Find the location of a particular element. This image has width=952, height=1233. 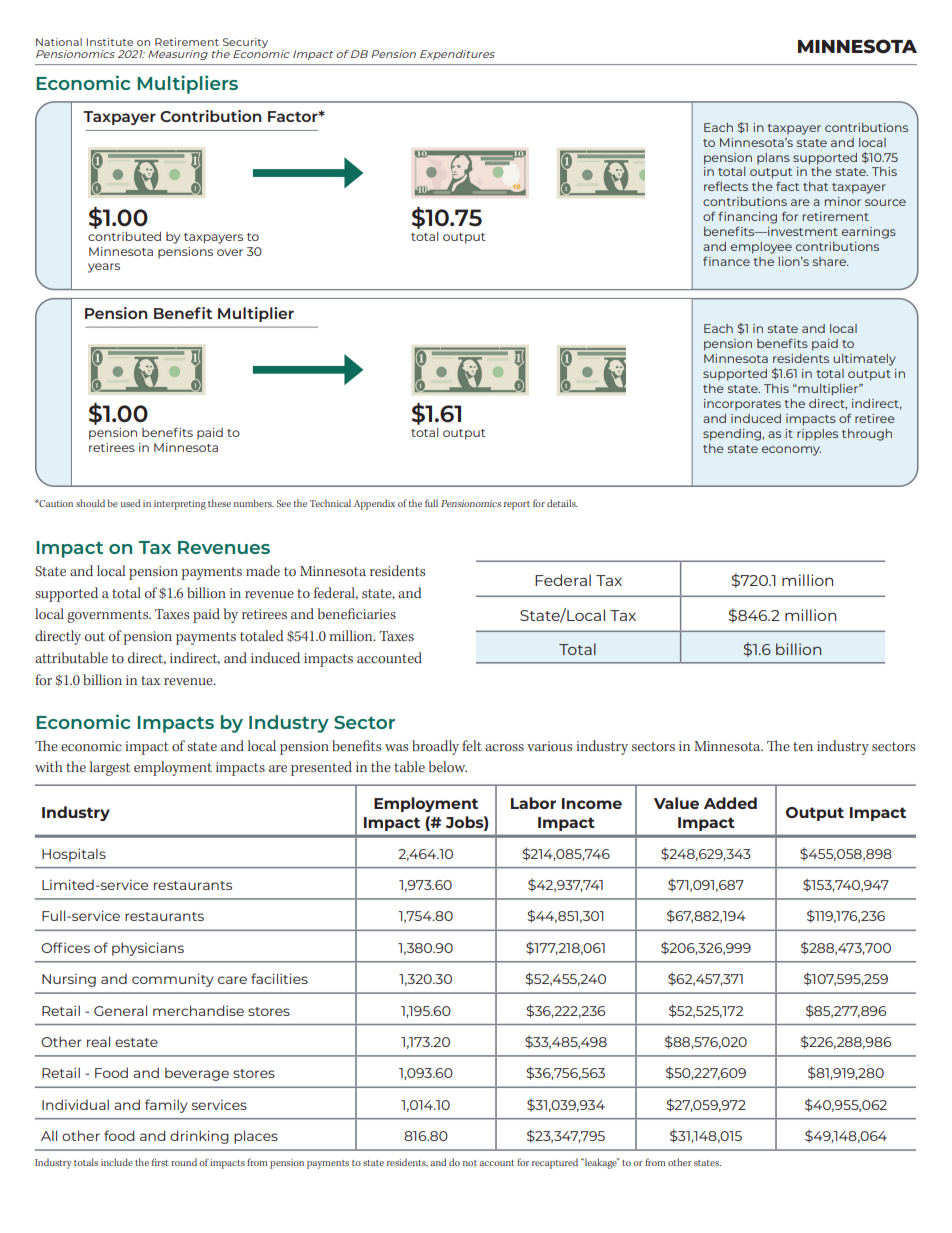

Institute is located at coordinates (110, 42).
